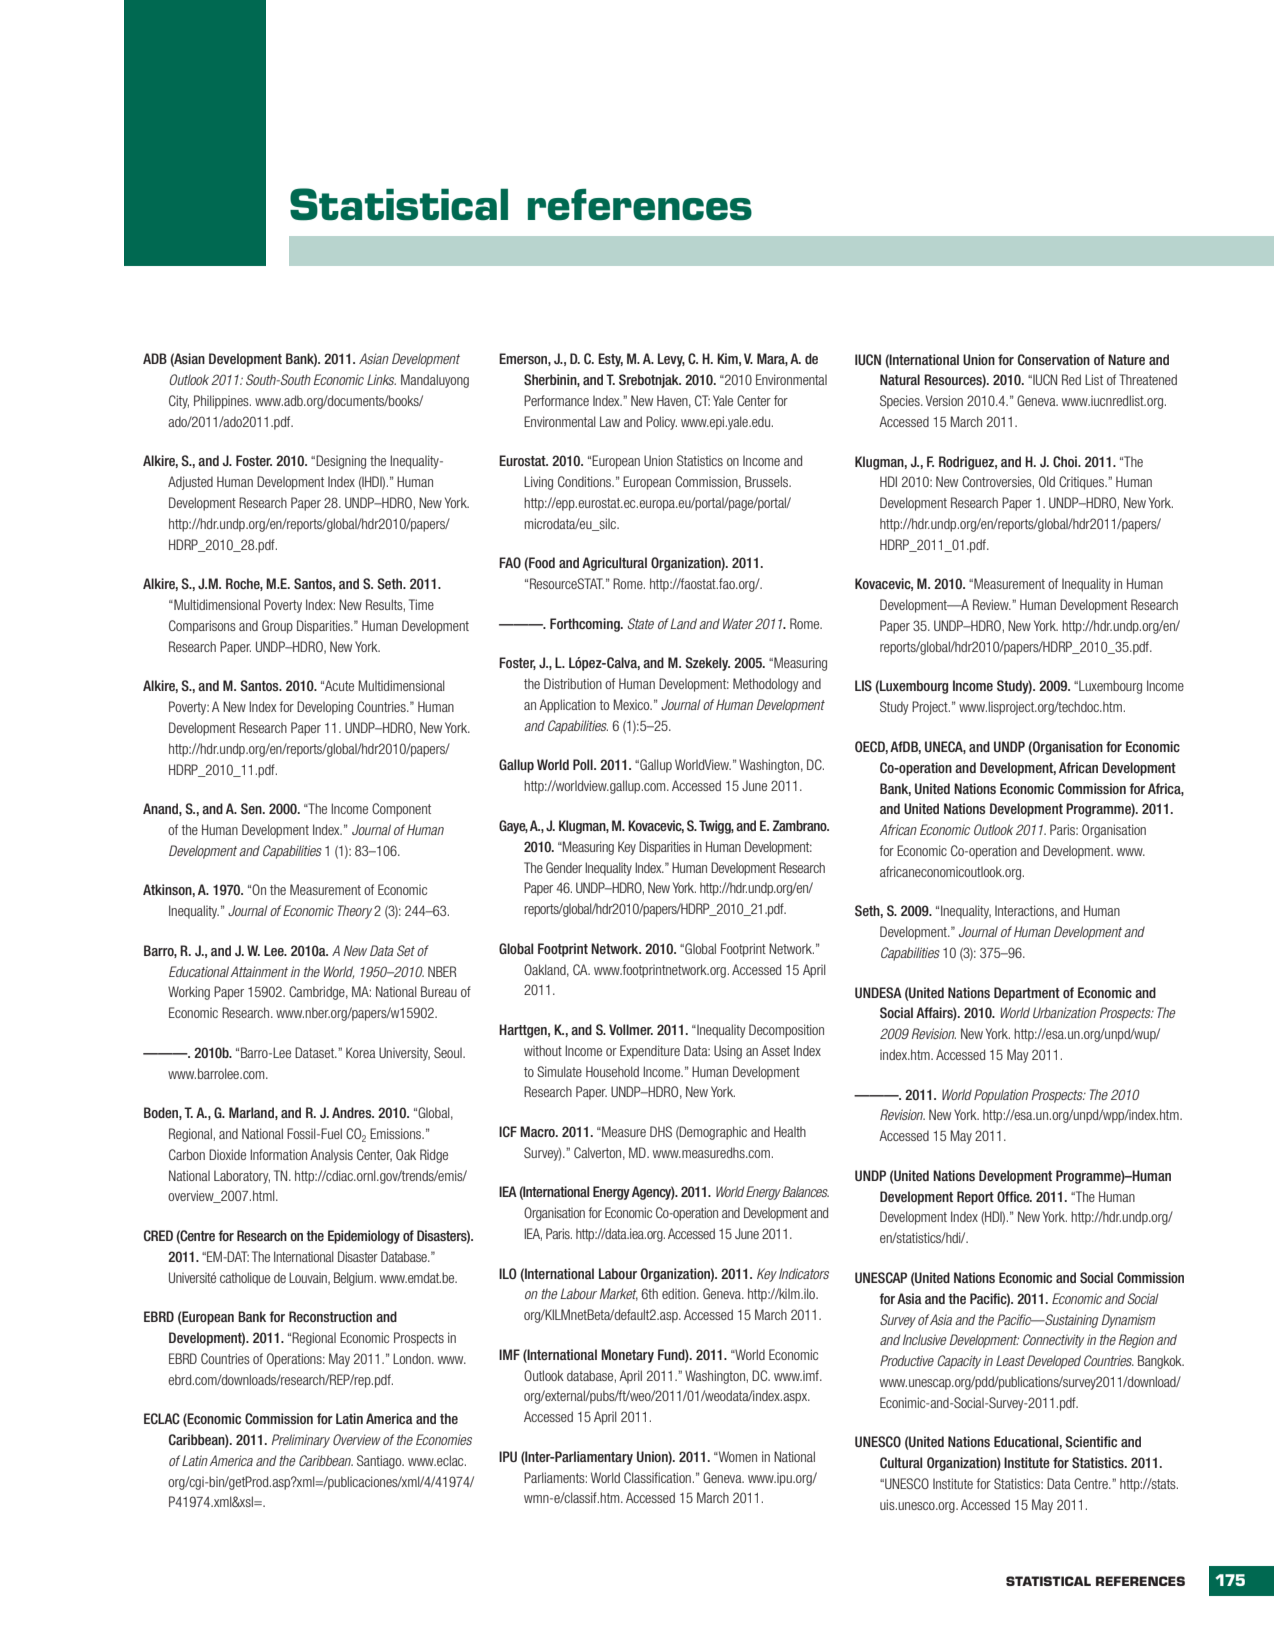  Describe the element at coordinates (1054, 359) in the page. I see `Conservation` at that location.
